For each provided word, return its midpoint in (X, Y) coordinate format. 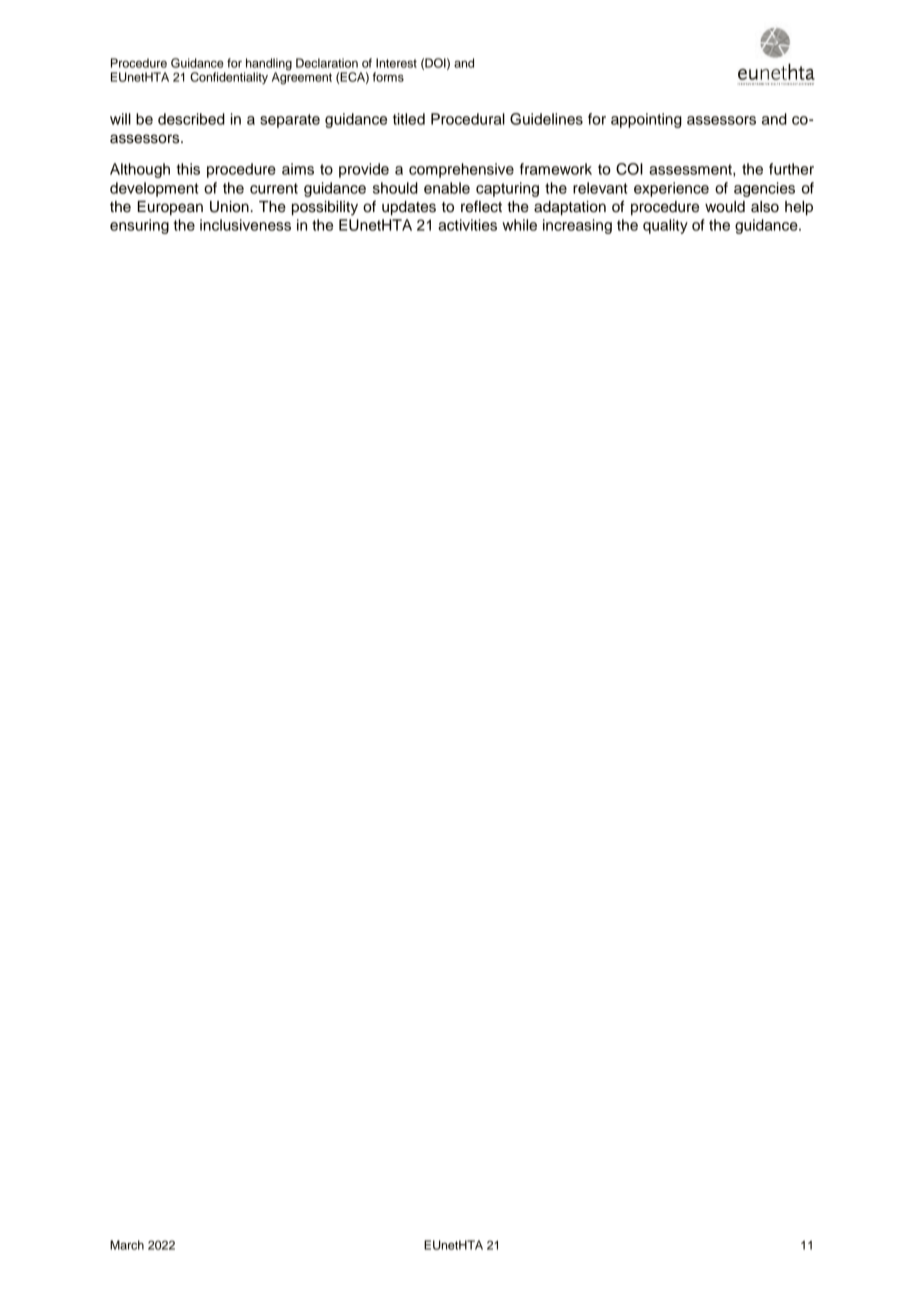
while (519, 225)
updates (409, 208)
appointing (646, 120)
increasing (577, 226)
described (191, 119)
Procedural (468, 119)
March (127, 1245)
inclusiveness (245, 225)
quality (665, 226)
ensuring (139, 226)
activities (467, 225)
